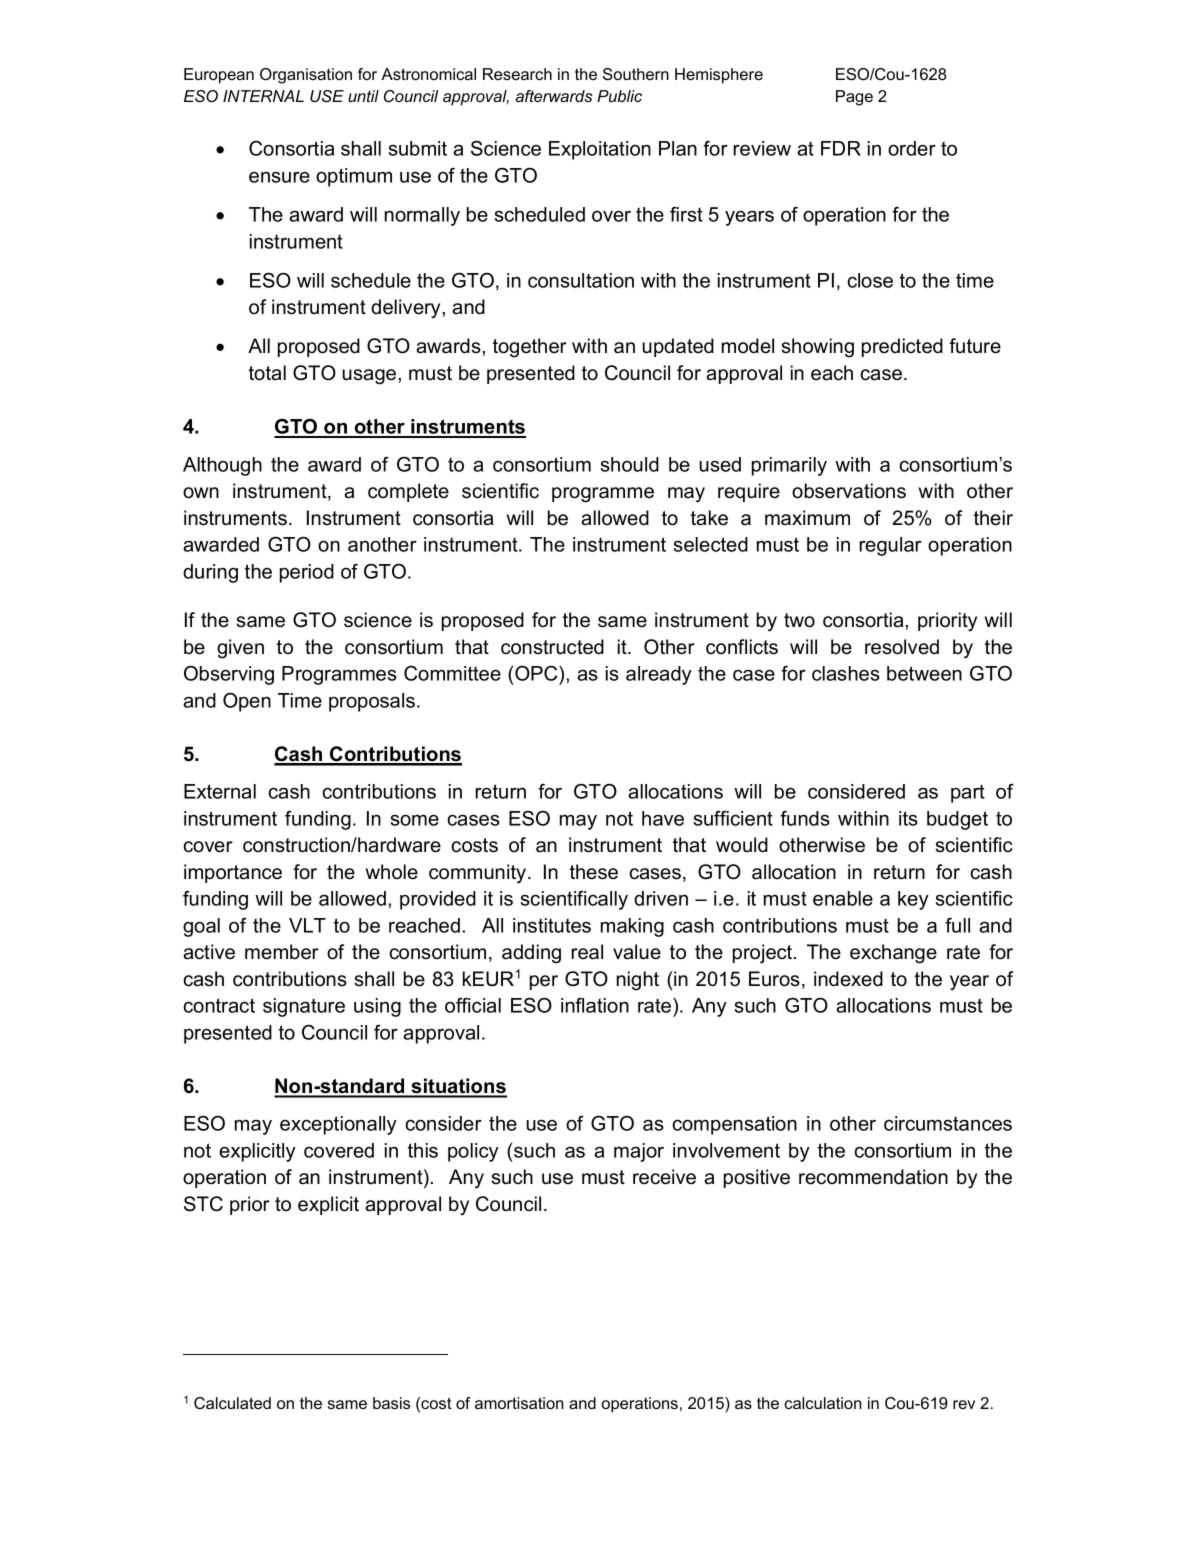 This screenshot has height=1548, width=1196. What do you see at coordinates (338, 1125) in the screenshot?
I see `exceptionally` at bounding box center [338, 1125].
